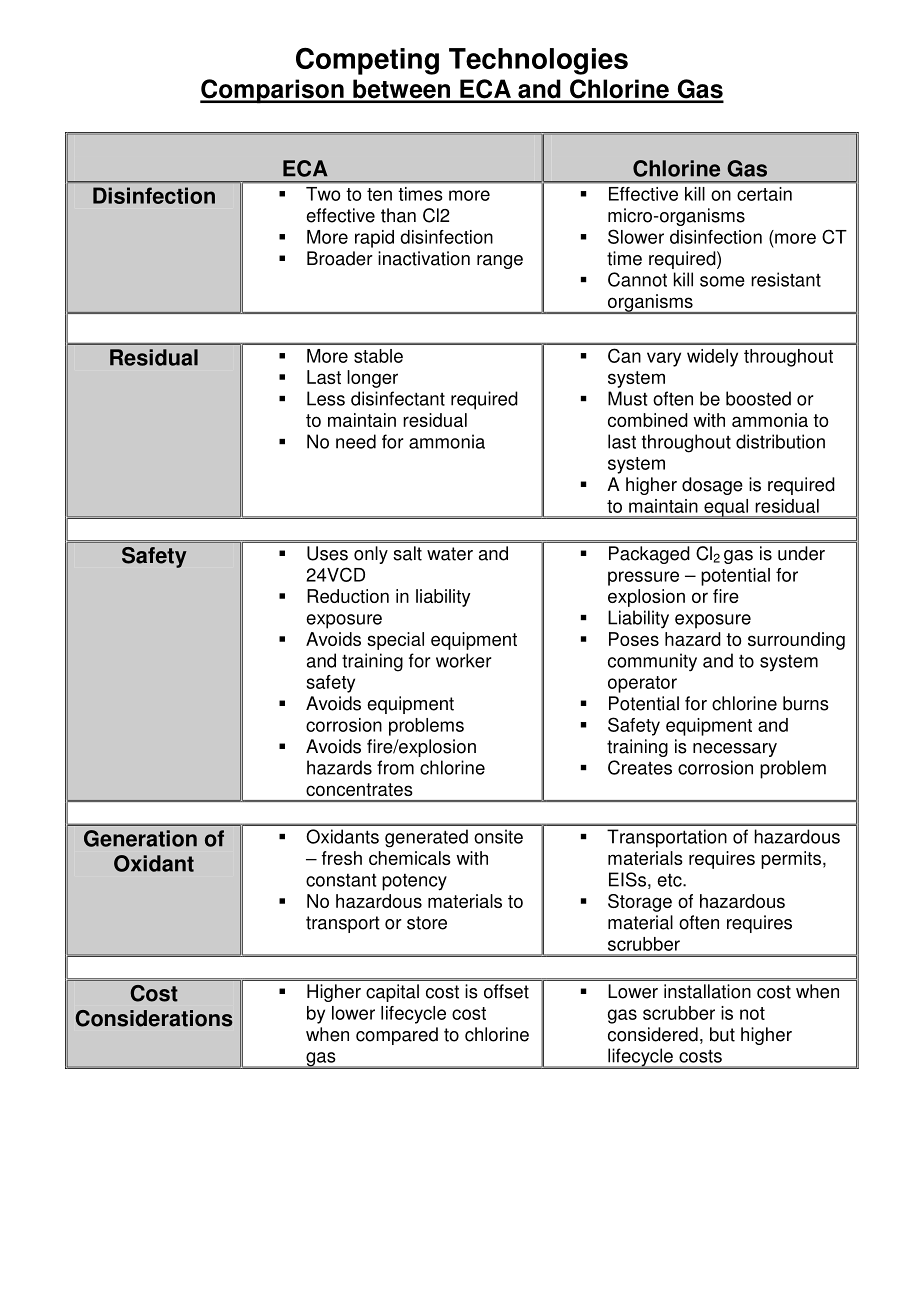  Describe the element at coordinates (273, 91) in the page. I see `Comparison` at that location.
